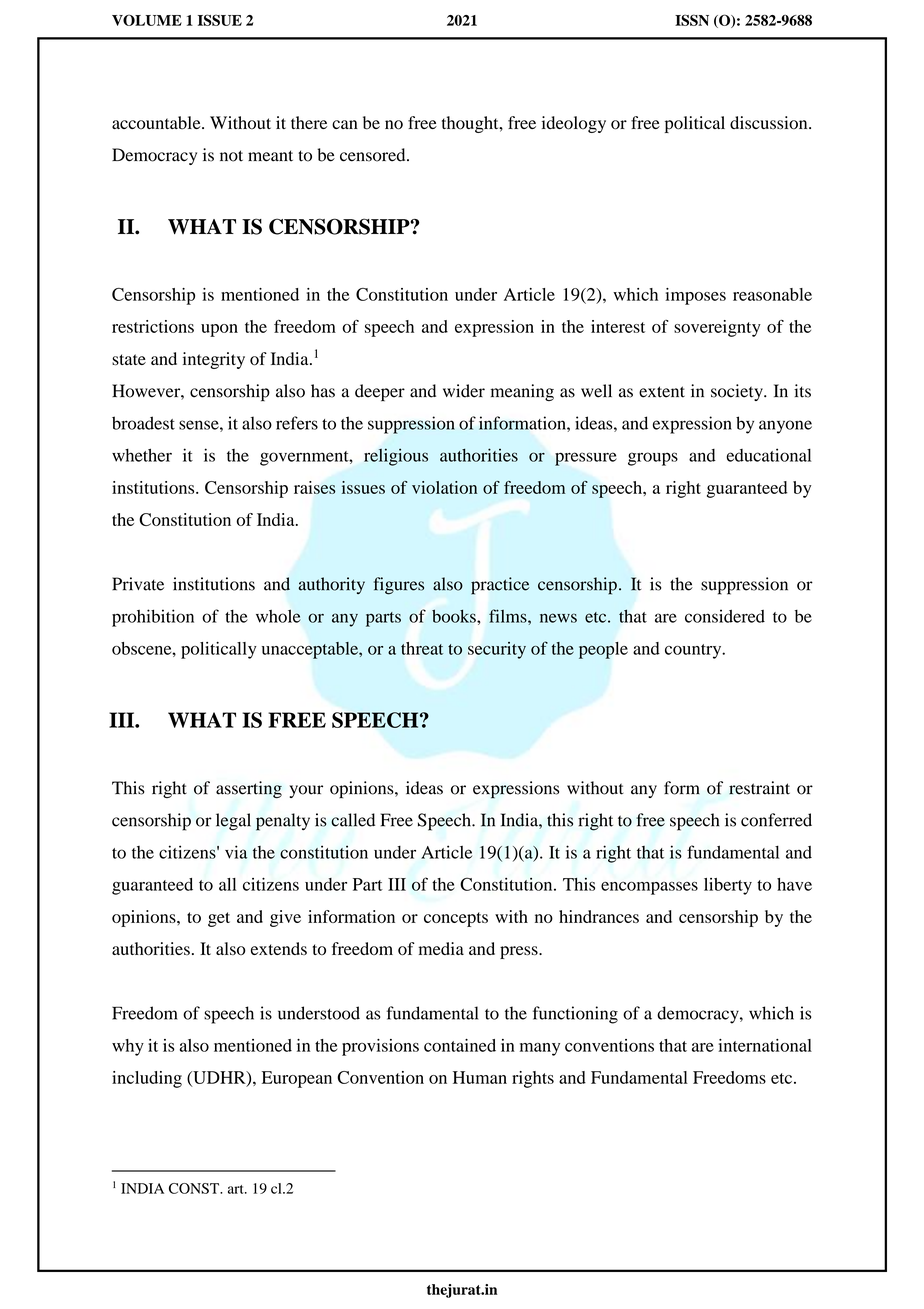 The width and height of the screenshot is (924, 1309). I want to click on called, so click(353, 820).
